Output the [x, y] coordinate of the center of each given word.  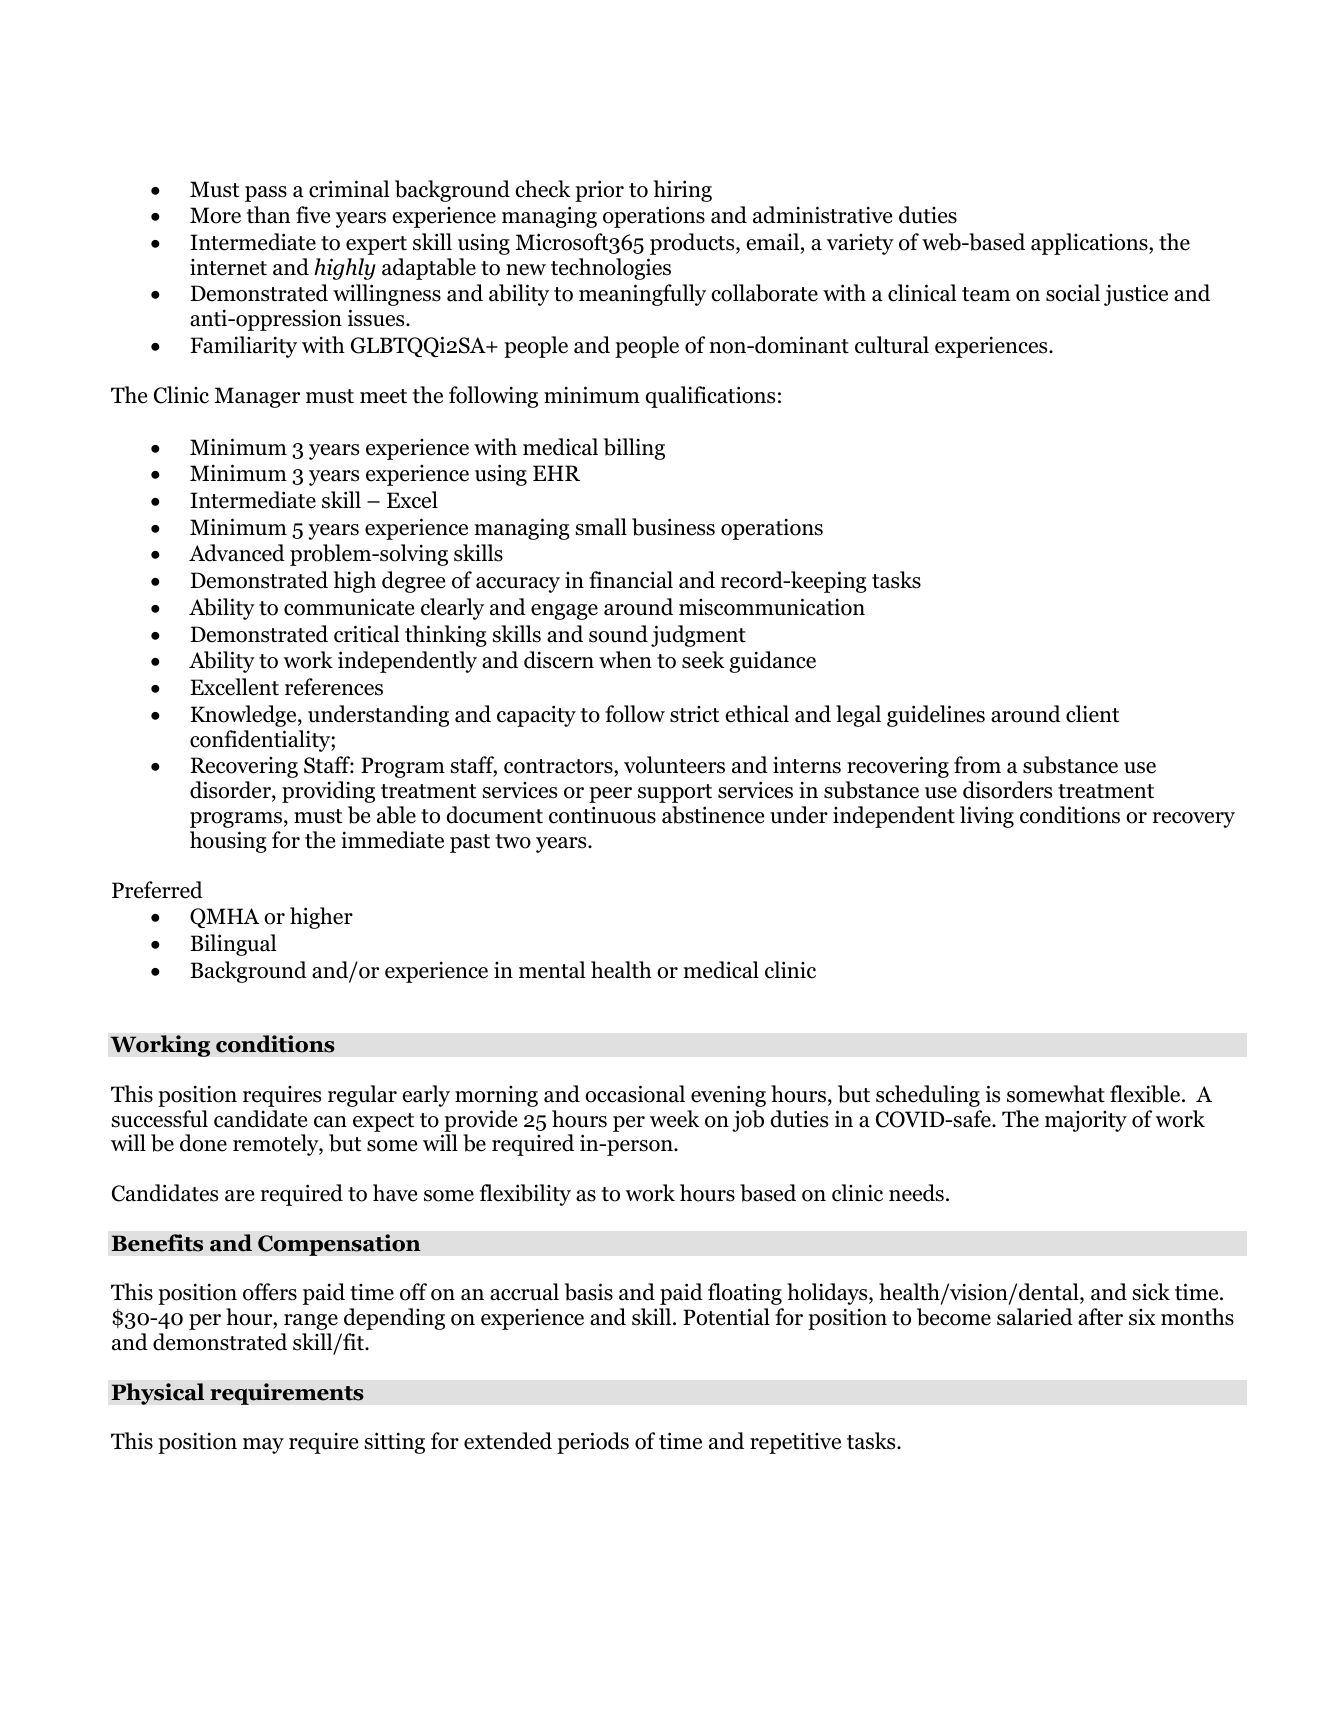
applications [1090, 244]
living [987, 817]
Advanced [237, 553]
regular [362, 1096]
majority [1086, 1121]
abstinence [713, 815]
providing [328, 792]
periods [593, 1443]
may [263, 1446]
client [1092, 714]
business [673, 527]
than [268, 215]
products [693, 244]
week [674, 1119]
